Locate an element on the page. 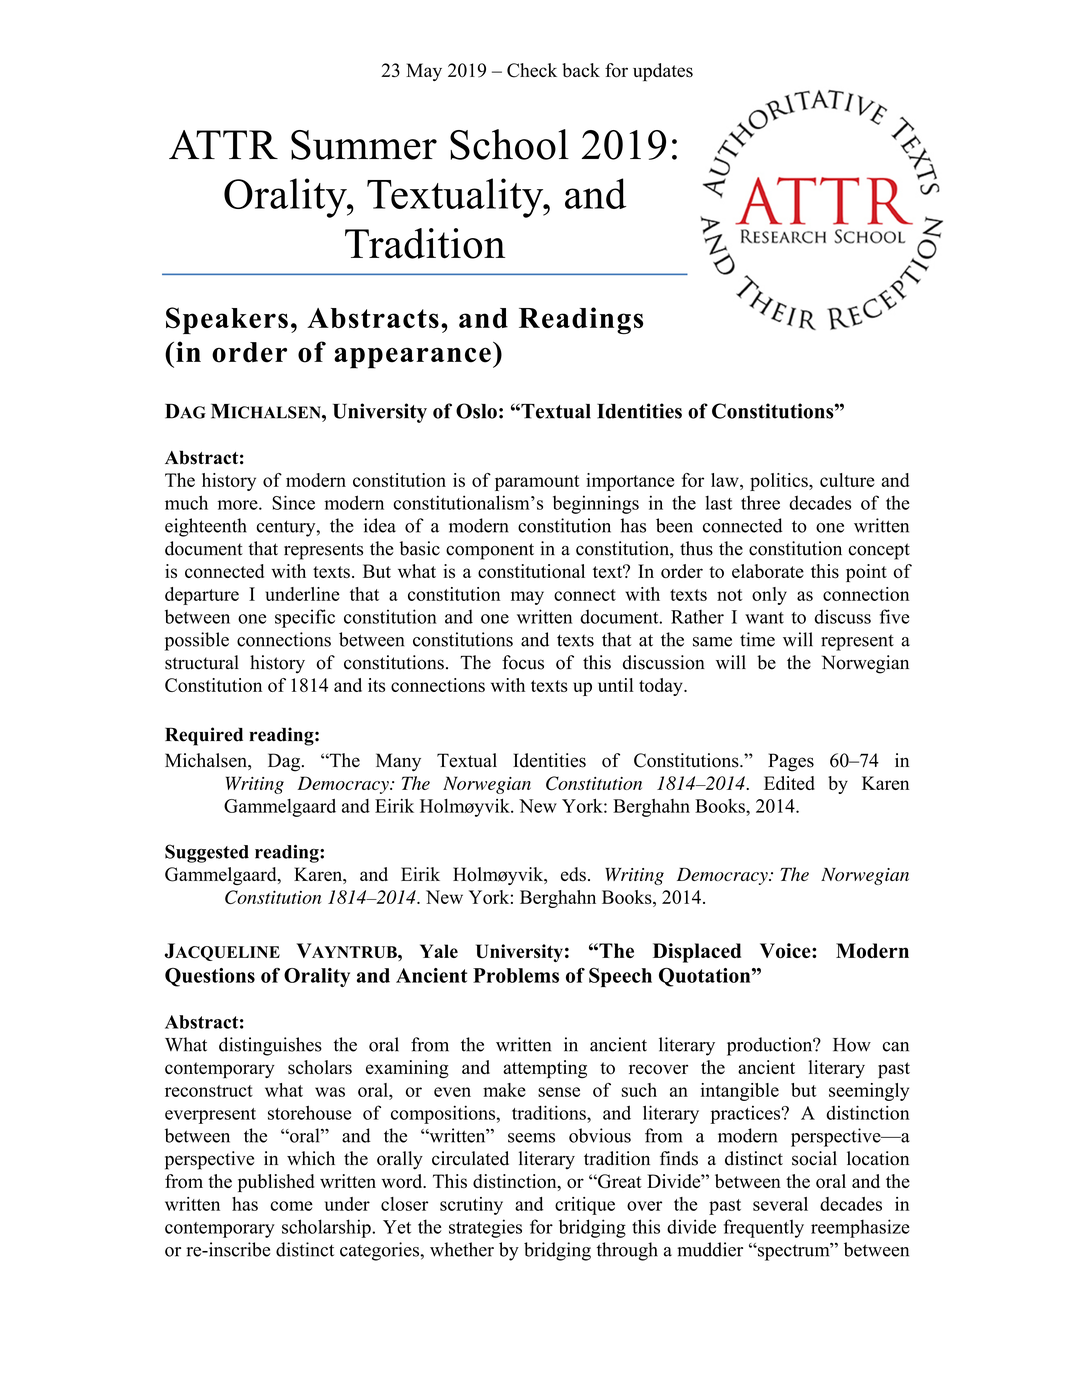  come is located at coordinates (291, 1206).
